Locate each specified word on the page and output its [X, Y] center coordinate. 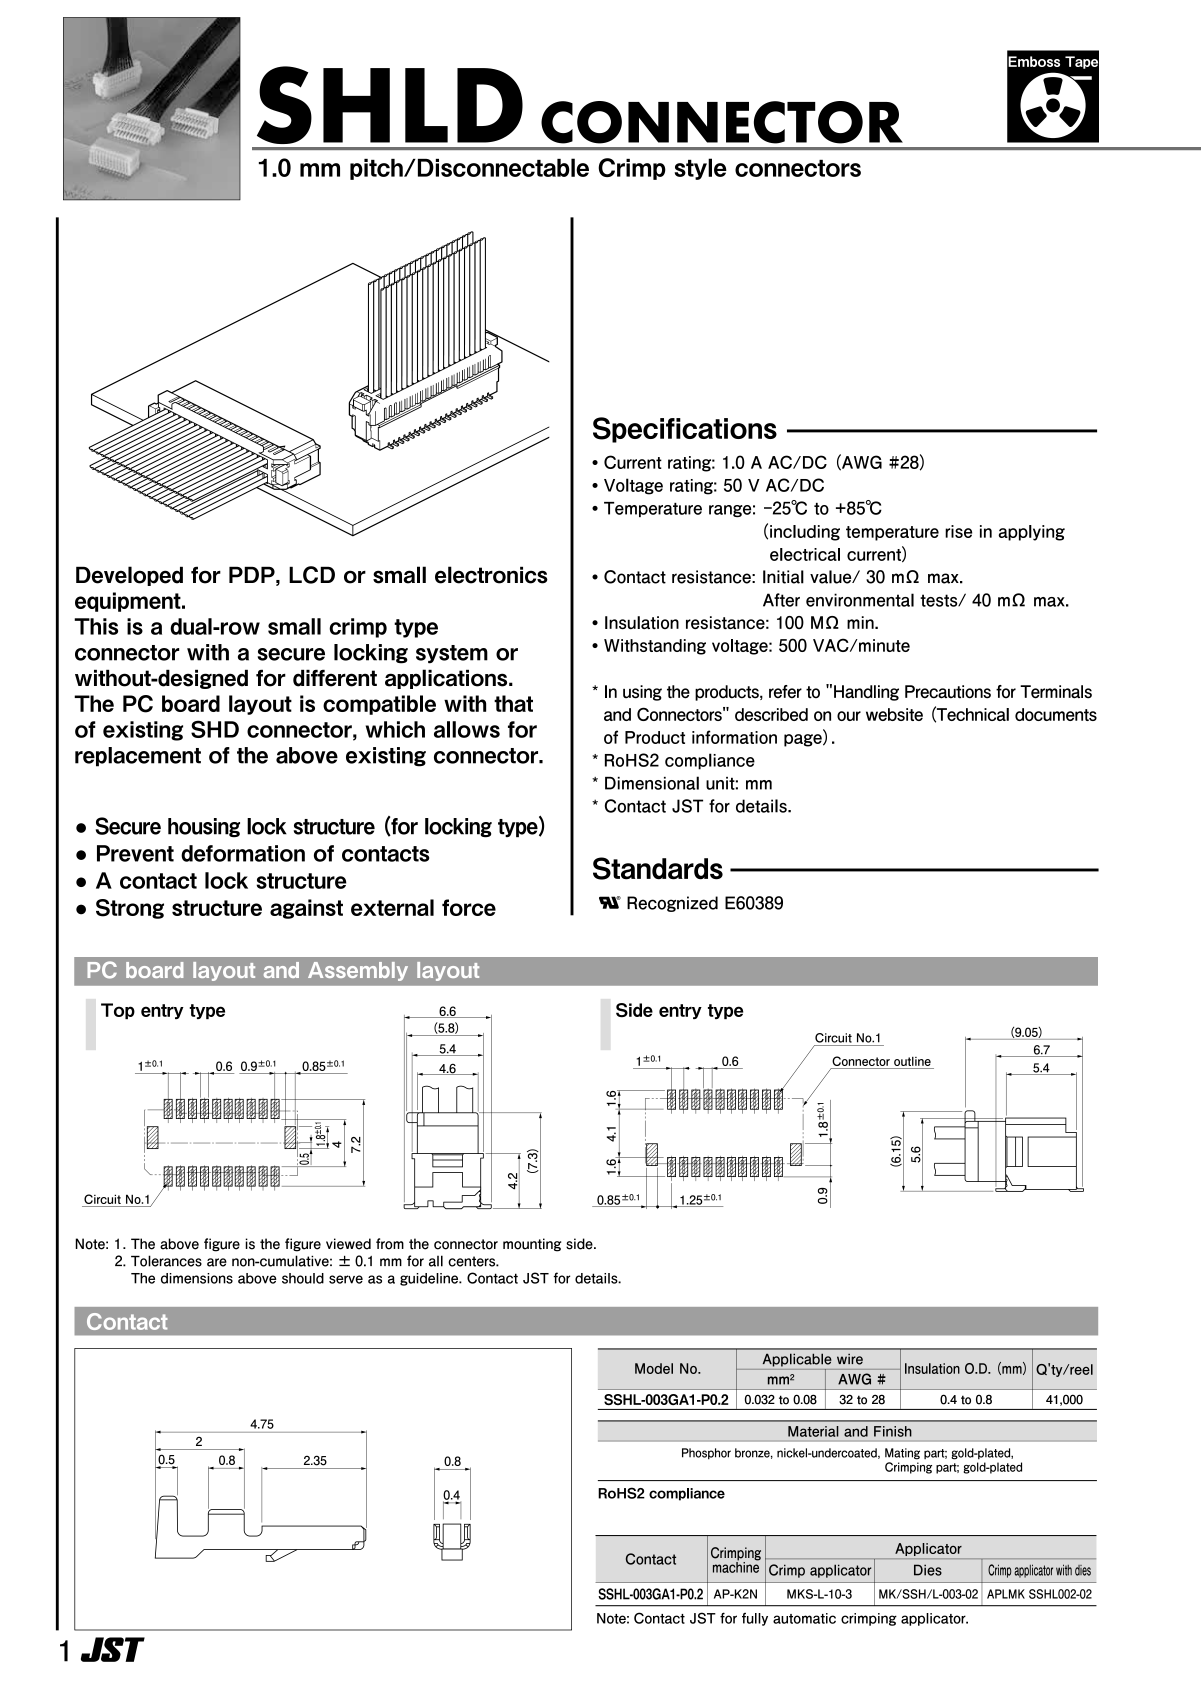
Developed [129, 576]
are [217, 1262]
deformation [243, 853]
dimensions [197, 1278]
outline [912, 1063]
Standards [658, 868]
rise [958, 531]
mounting [532, 1245]
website [894, 714]
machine [737, 1566]
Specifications [685, 430]
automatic [804, 1618]
